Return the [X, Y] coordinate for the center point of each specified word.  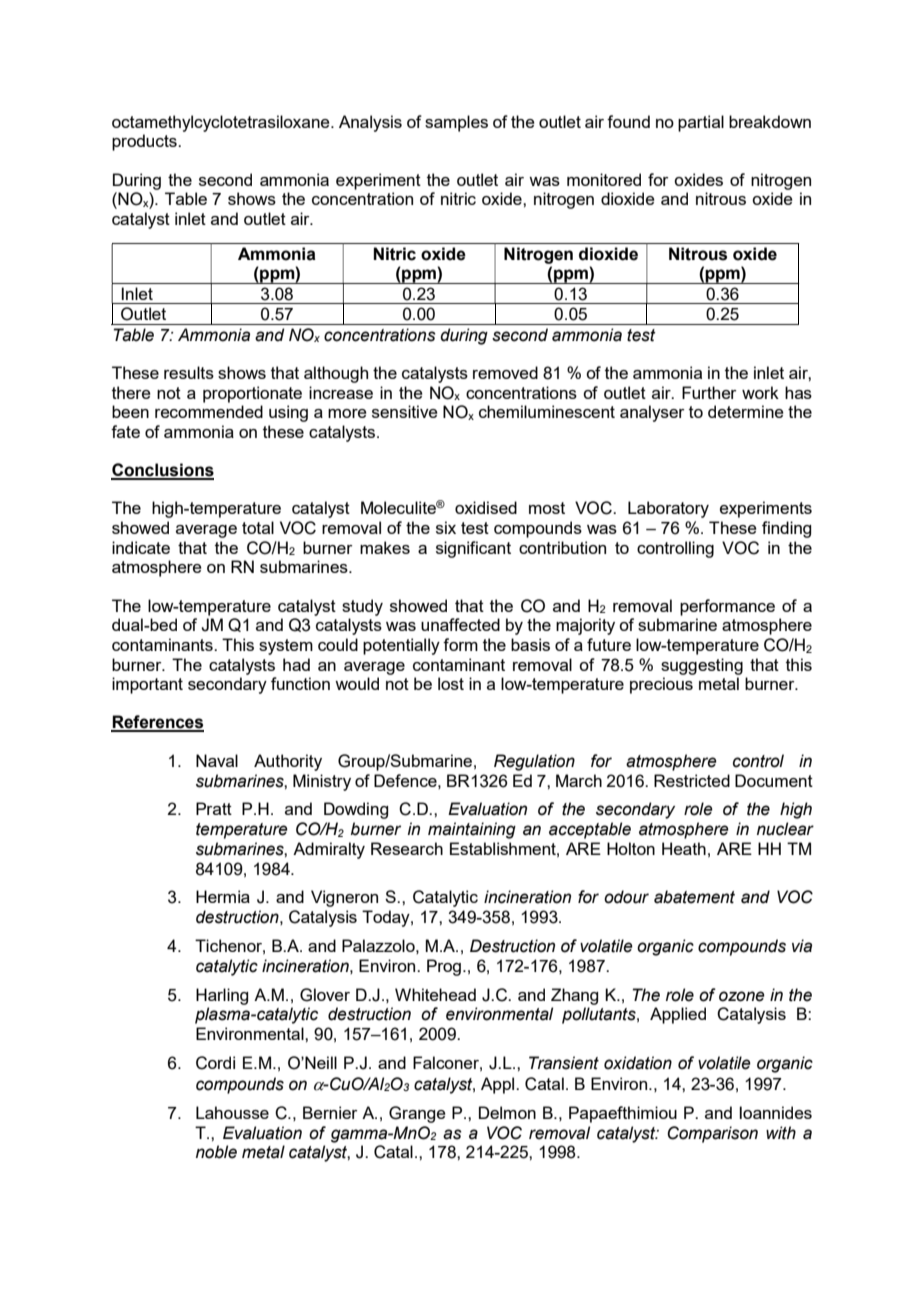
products [145, 142]
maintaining [472, 830]
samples [456, 123]
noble [216, 1152]
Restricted [692, 780]
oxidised [486, 507]
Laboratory [668, 509]
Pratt [214, 808]
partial [701, 123]
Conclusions [162, 471]
